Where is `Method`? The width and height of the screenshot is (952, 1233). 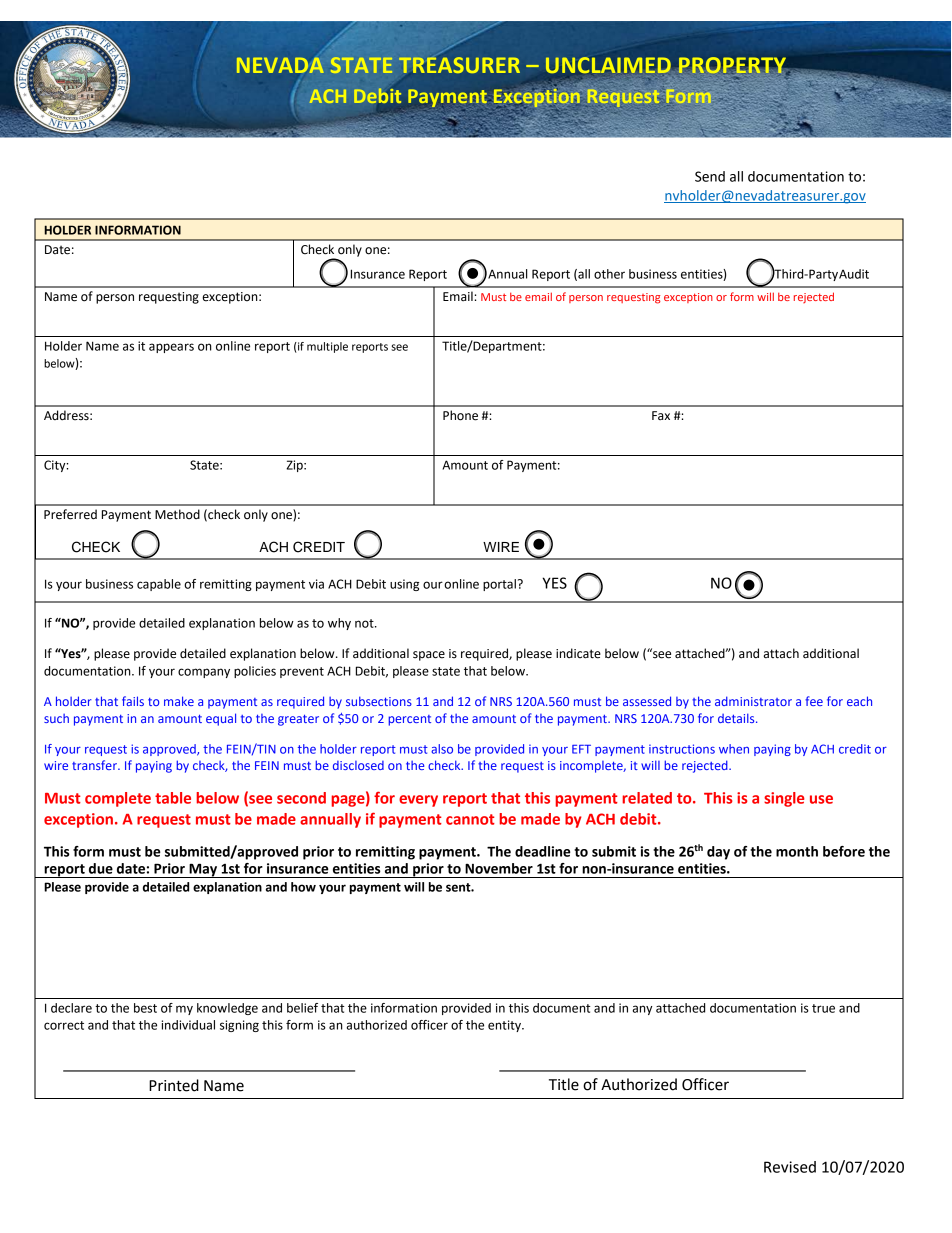
Method is located at coordinates (177, 514).
